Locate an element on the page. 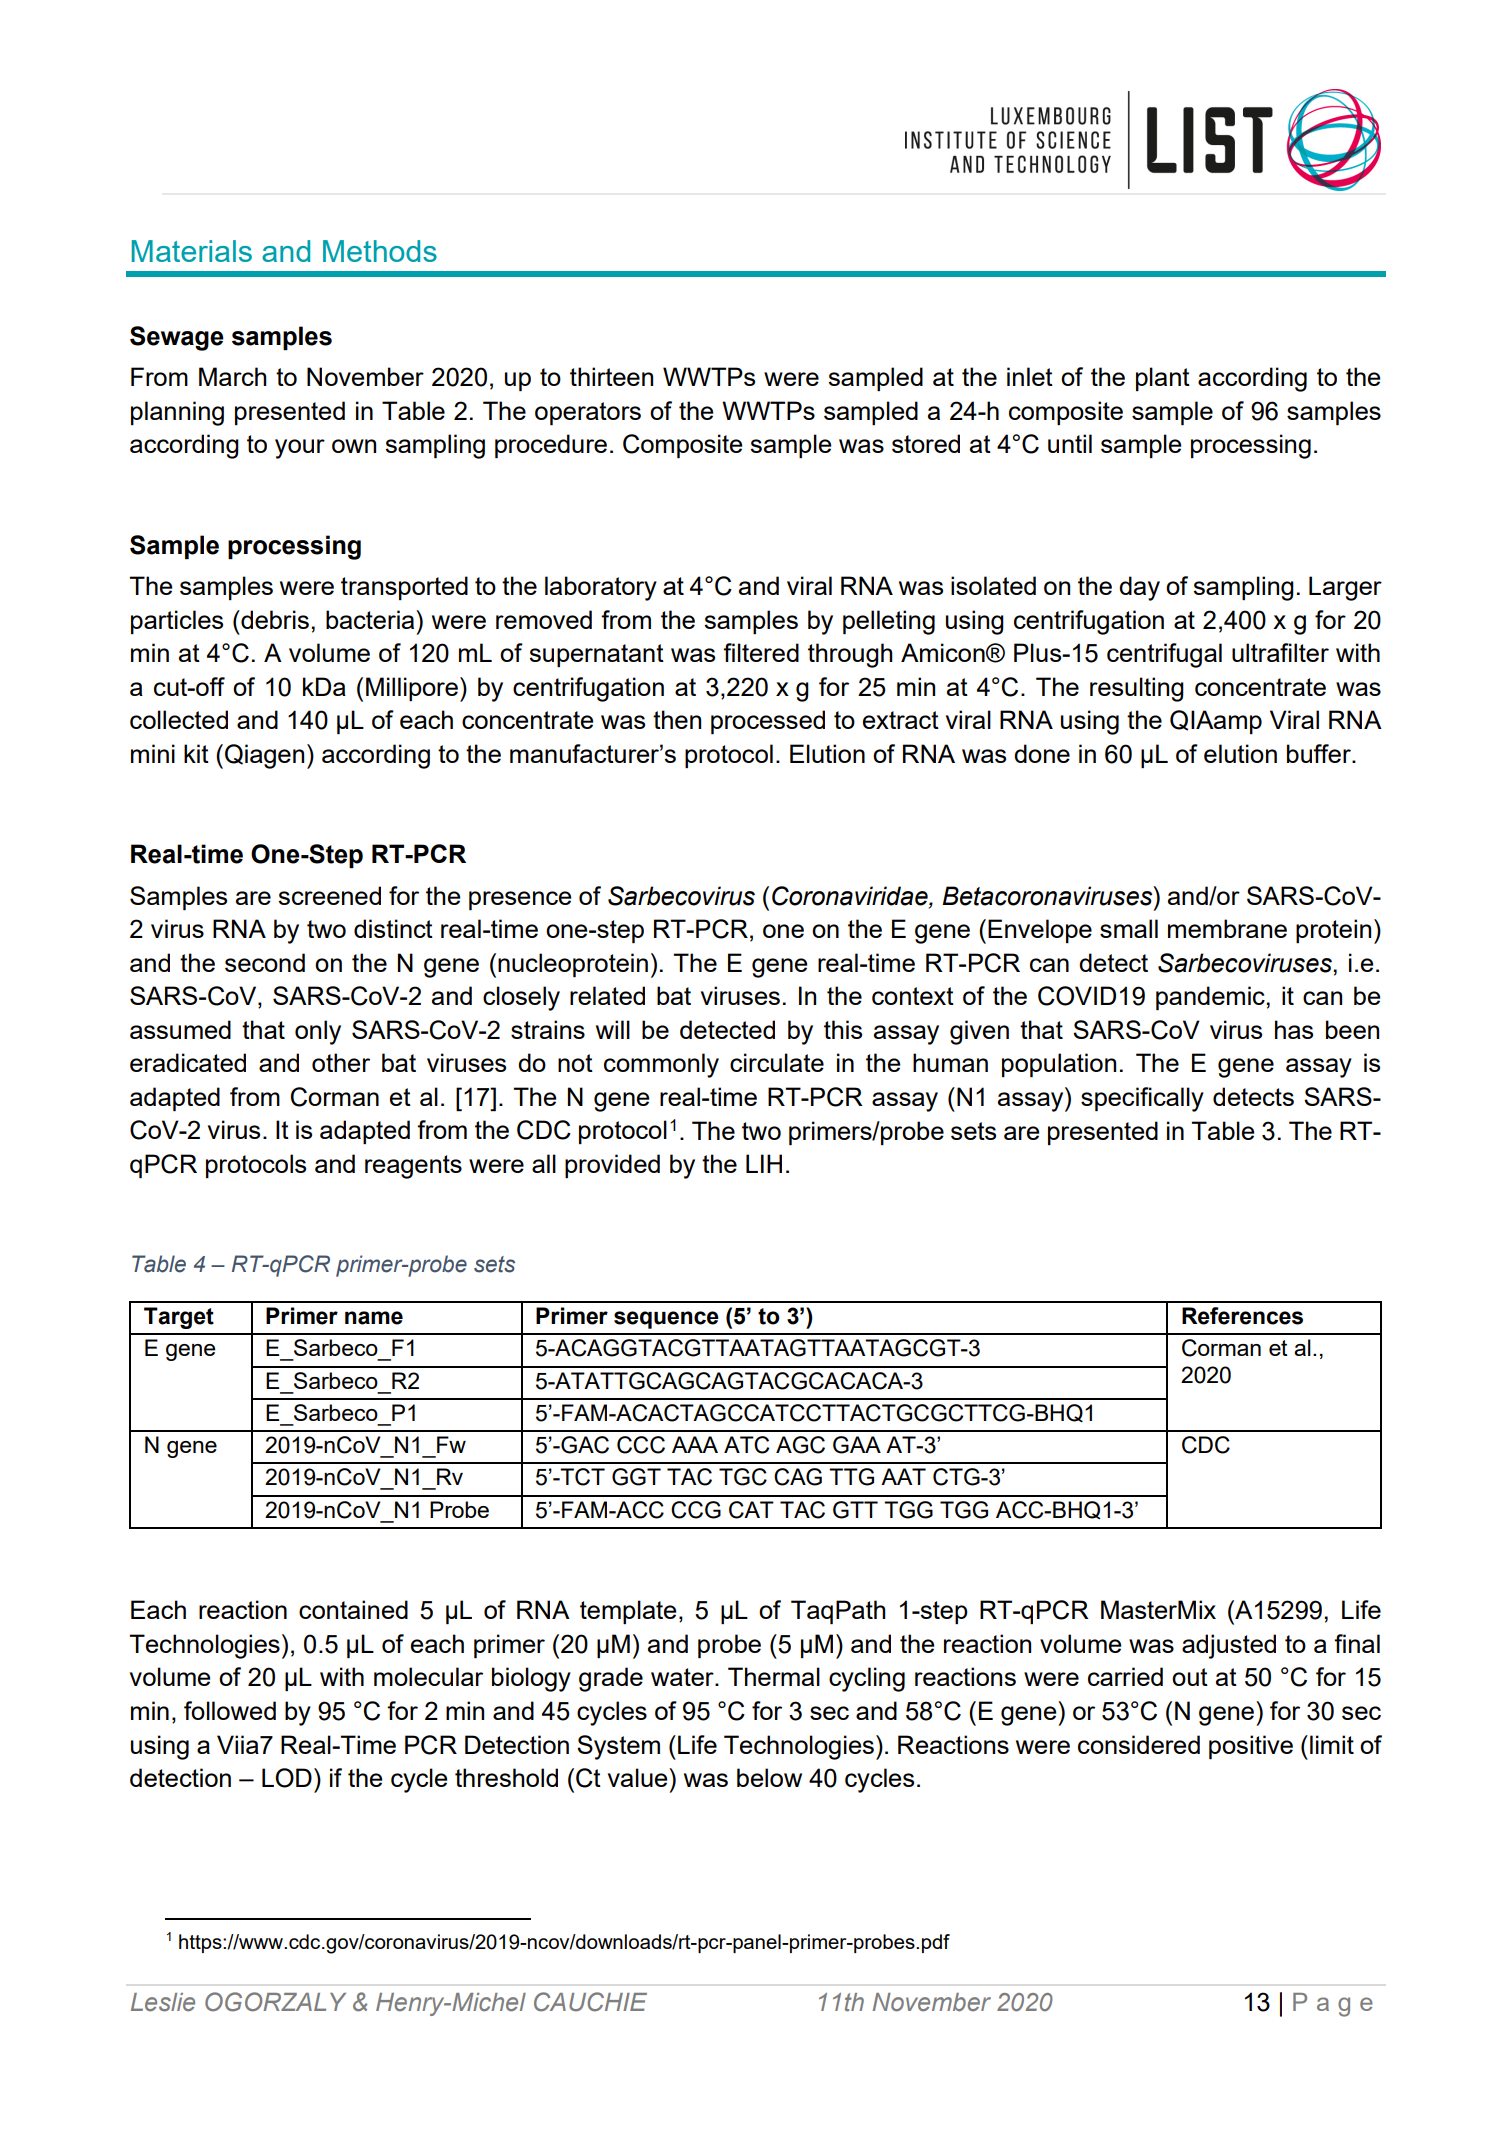 Image resolution: width=1511 pixels, height=2136 pixels. below is located at coordinates (769, 1777).
